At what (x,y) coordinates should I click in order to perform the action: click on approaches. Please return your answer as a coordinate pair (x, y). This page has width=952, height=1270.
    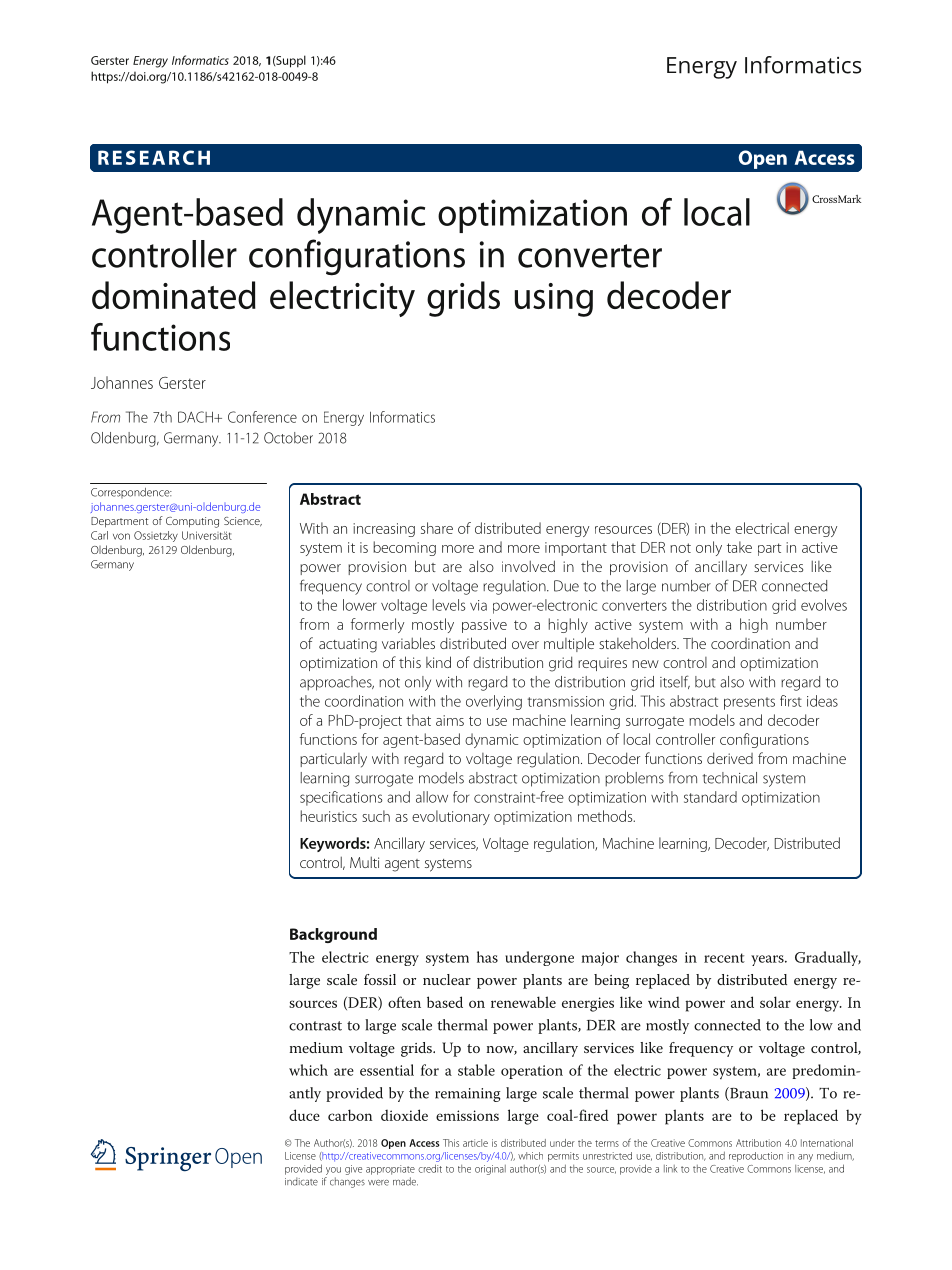
    Looking at the image, I should click on (337, 683).
